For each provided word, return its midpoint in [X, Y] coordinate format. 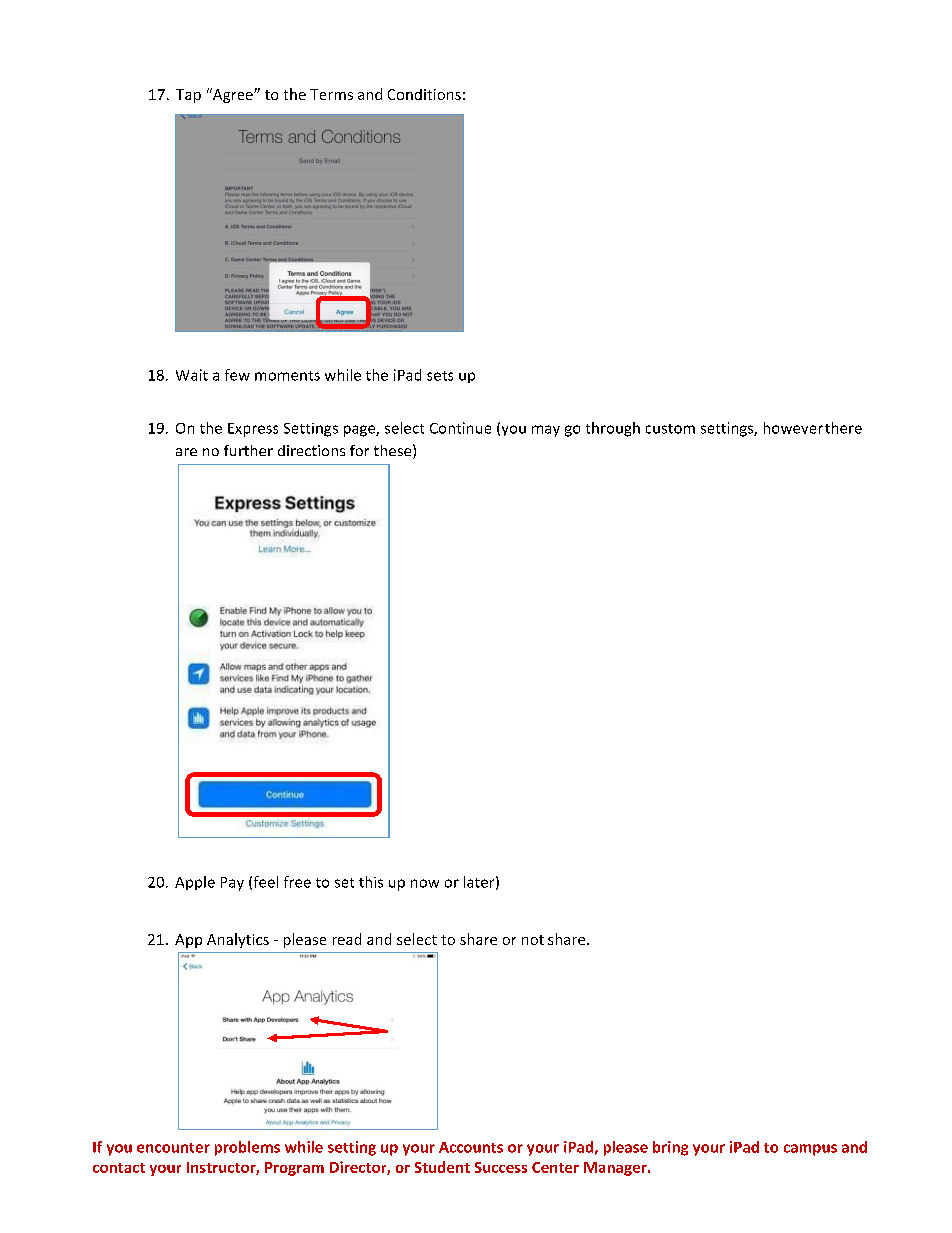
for [359, 450]
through [613, 429]
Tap [188, 96]
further [248, 450]
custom [670, 429]
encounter [173, 1148]
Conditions [424, 94]
